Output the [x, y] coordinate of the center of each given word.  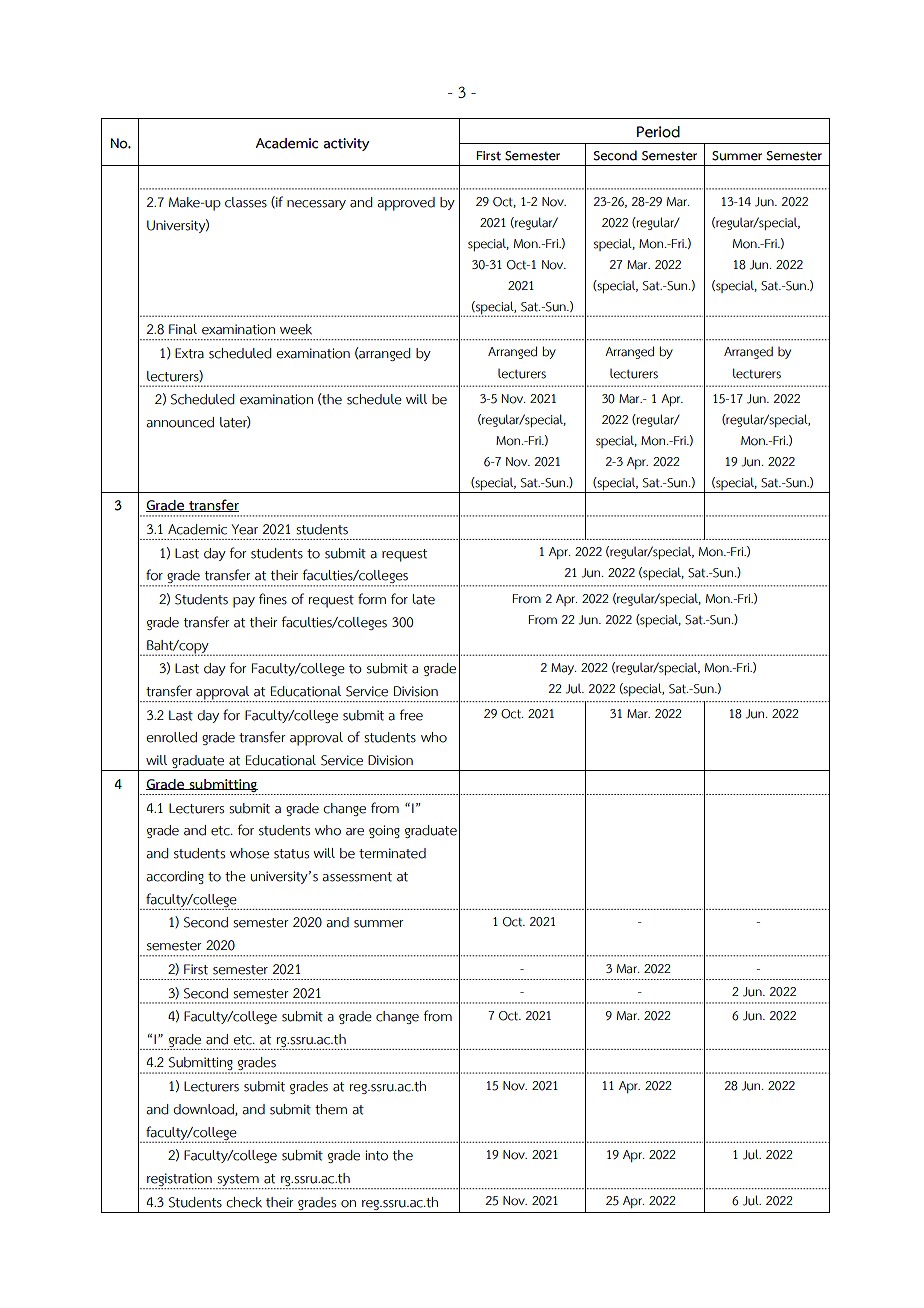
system [238, 1181]
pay [244, 602]
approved [406, 204]
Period [658, 132]
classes [246, 202]
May [563, 669]
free [411, 715]
